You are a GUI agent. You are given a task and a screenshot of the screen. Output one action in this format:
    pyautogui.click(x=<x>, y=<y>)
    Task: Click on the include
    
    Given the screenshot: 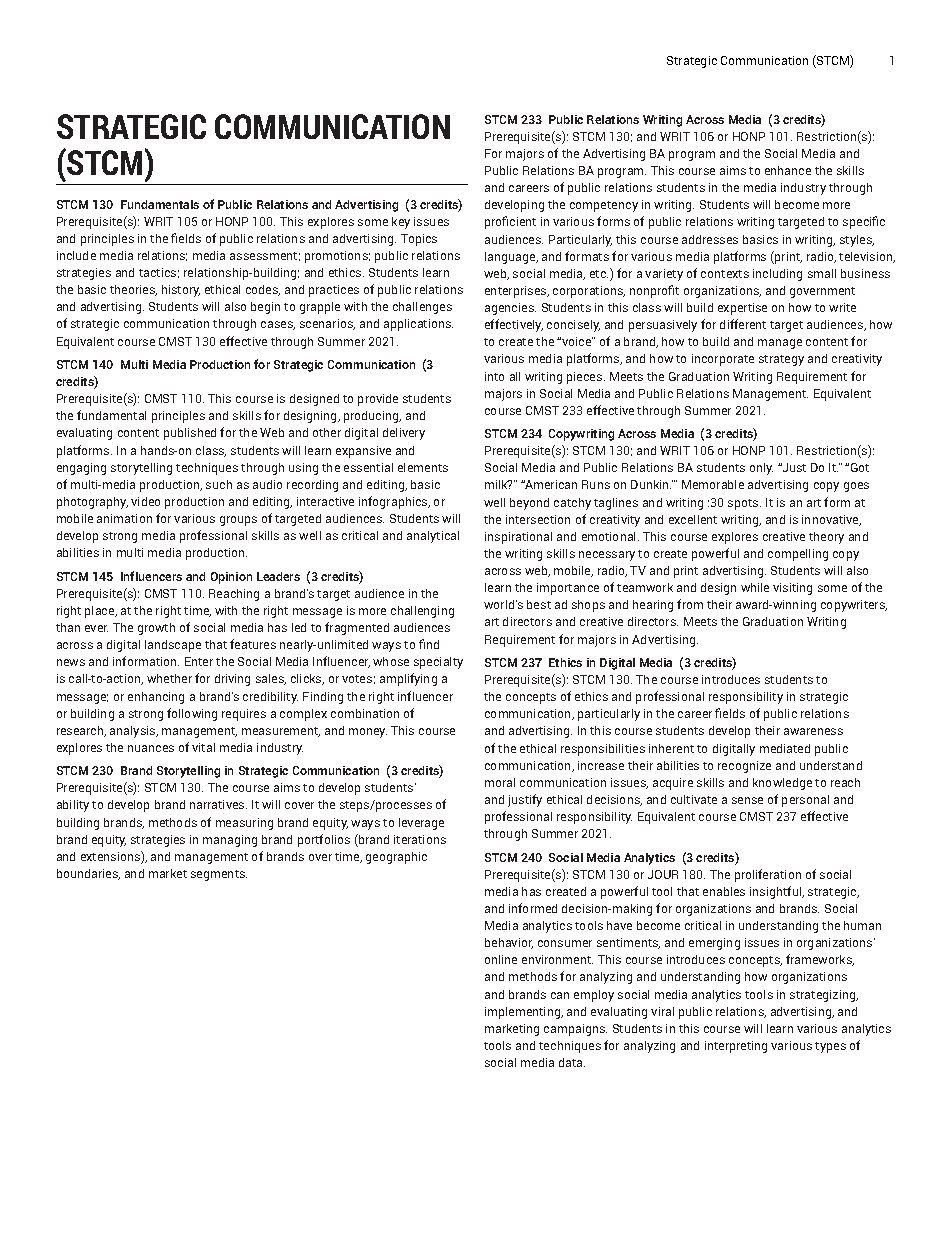 What is the action you would take?
    pyautogui.click(x=76, y=255)
